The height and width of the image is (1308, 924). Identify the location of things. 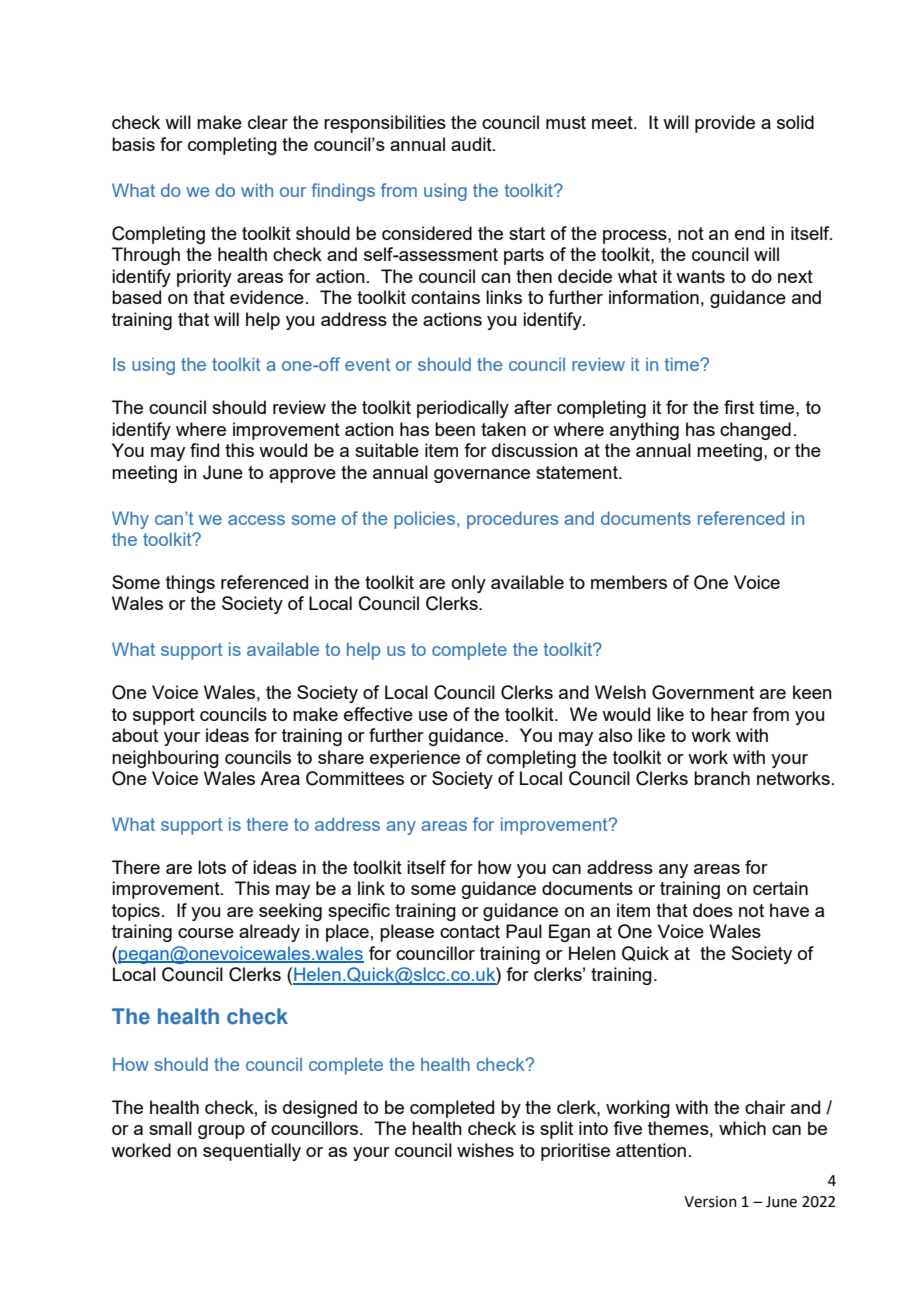
(190, 584).
